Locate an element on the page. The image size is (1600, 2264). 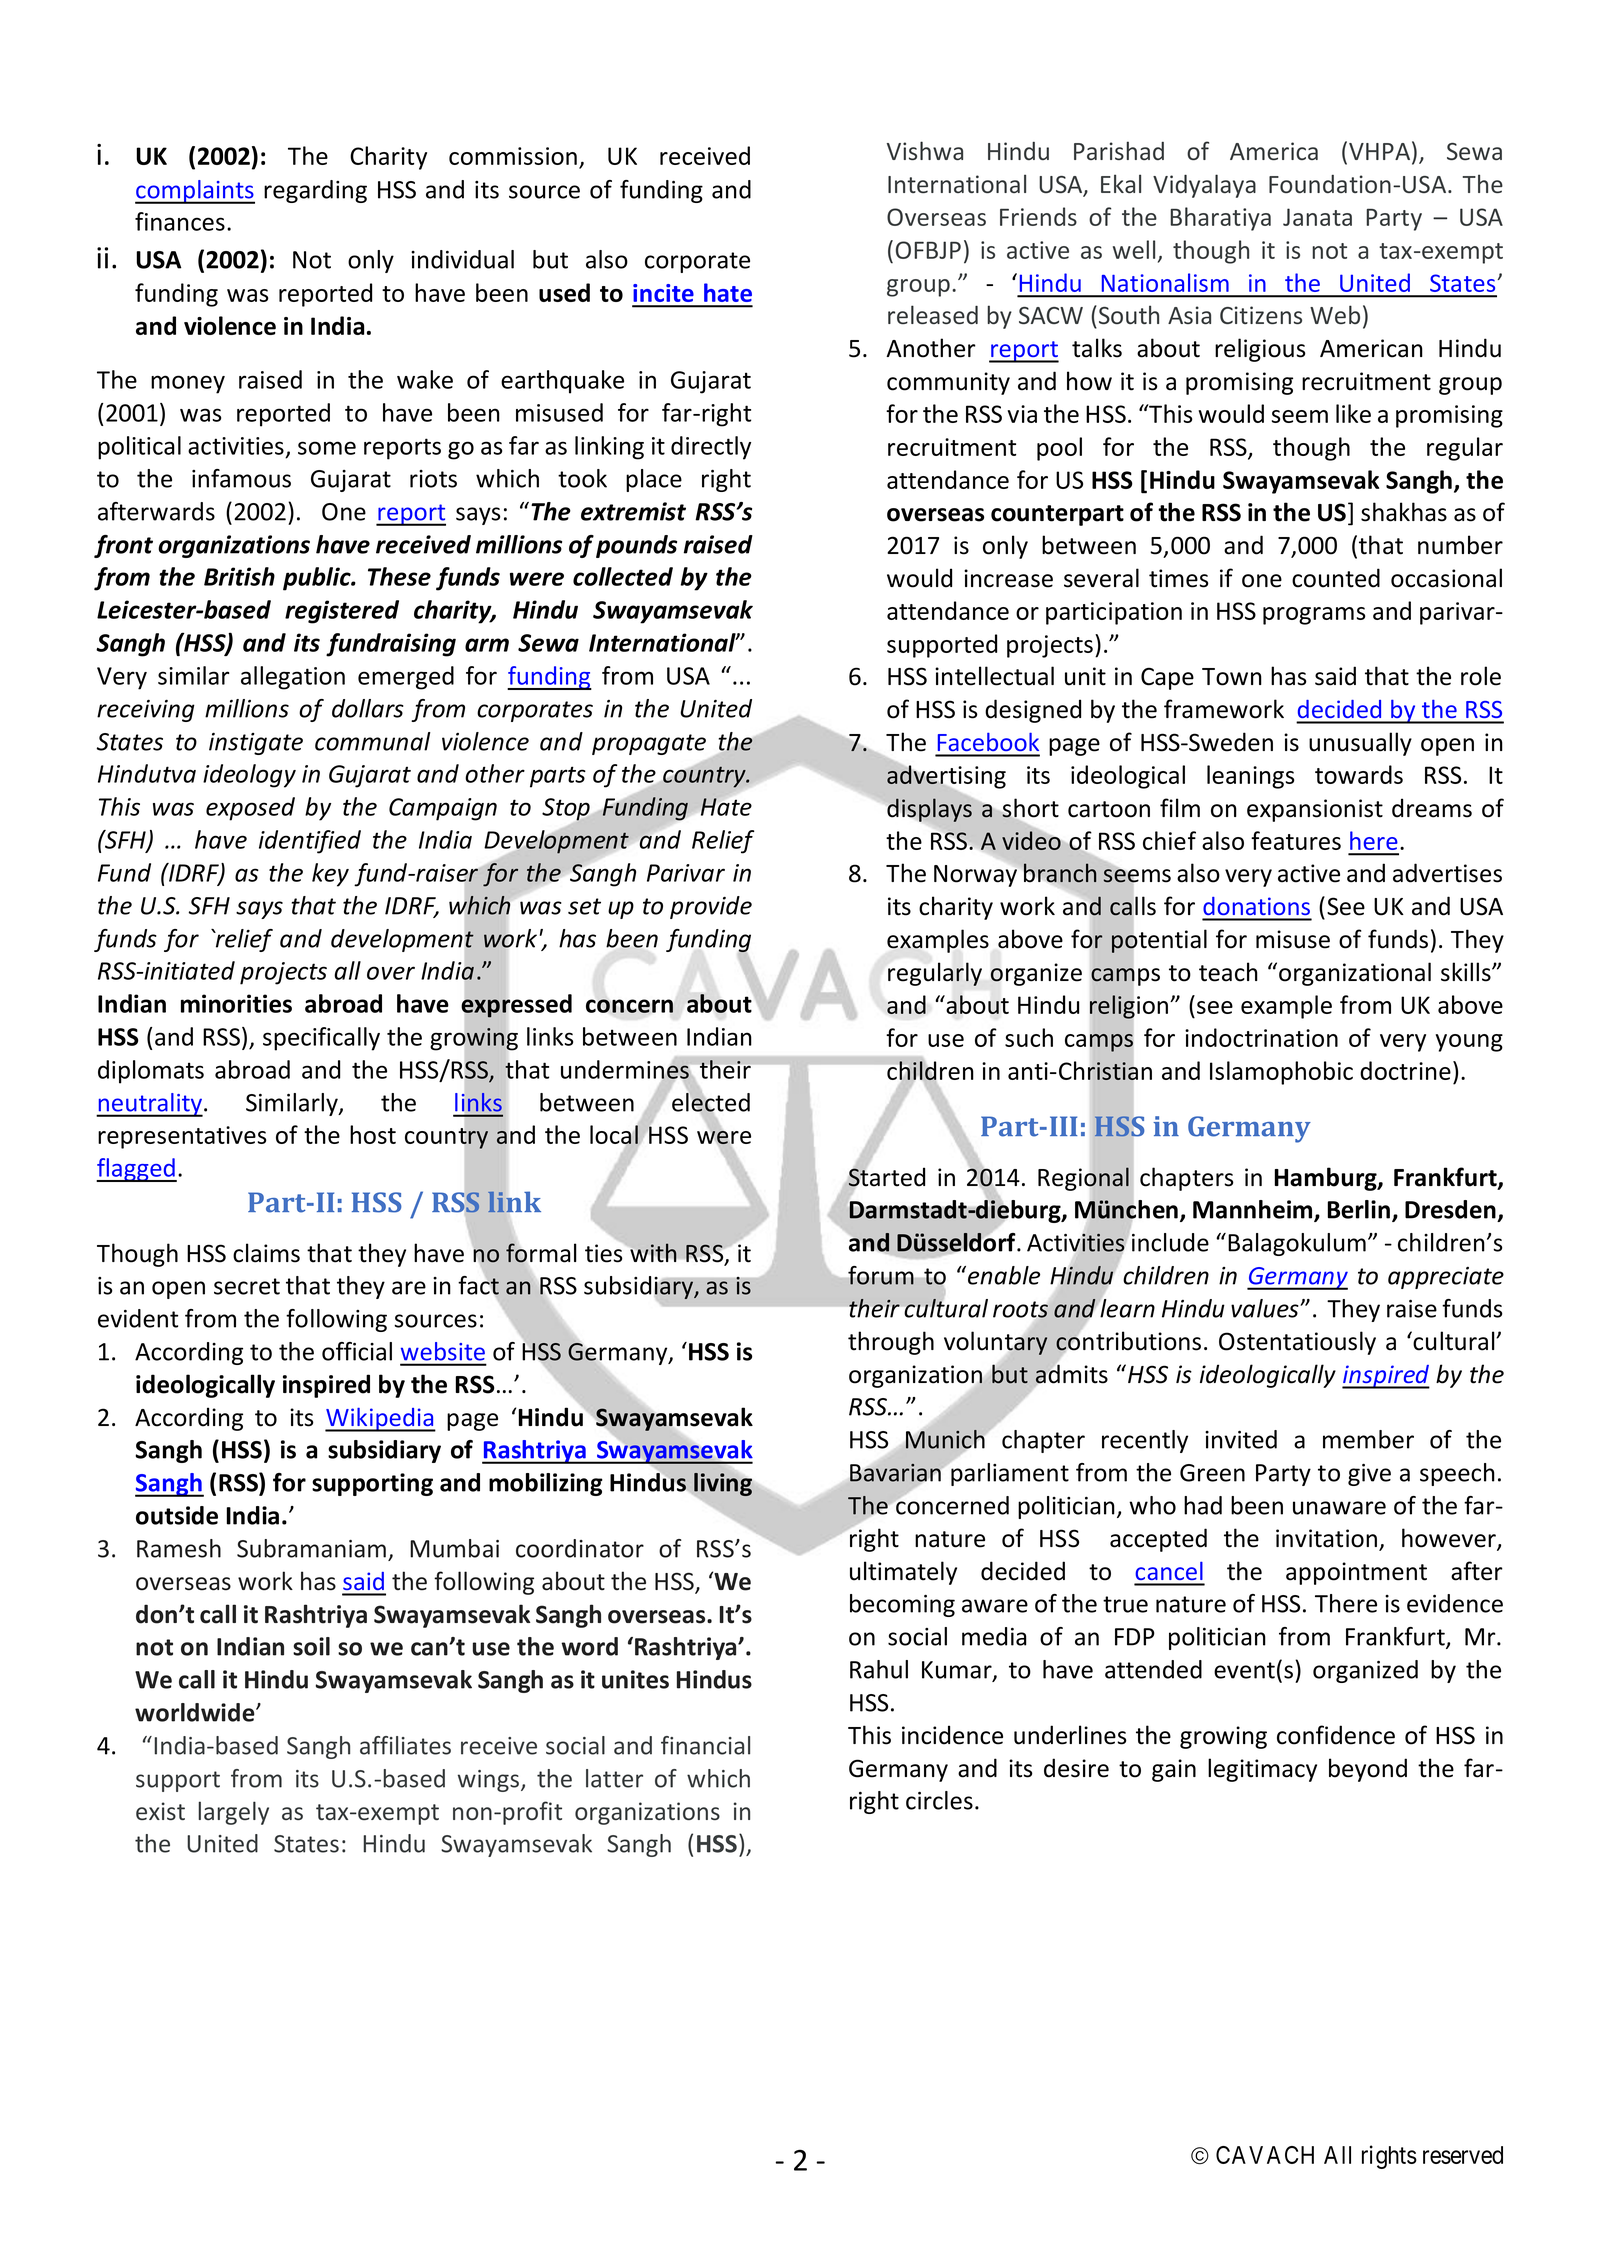
identified is located at coordinates (310, 842).
